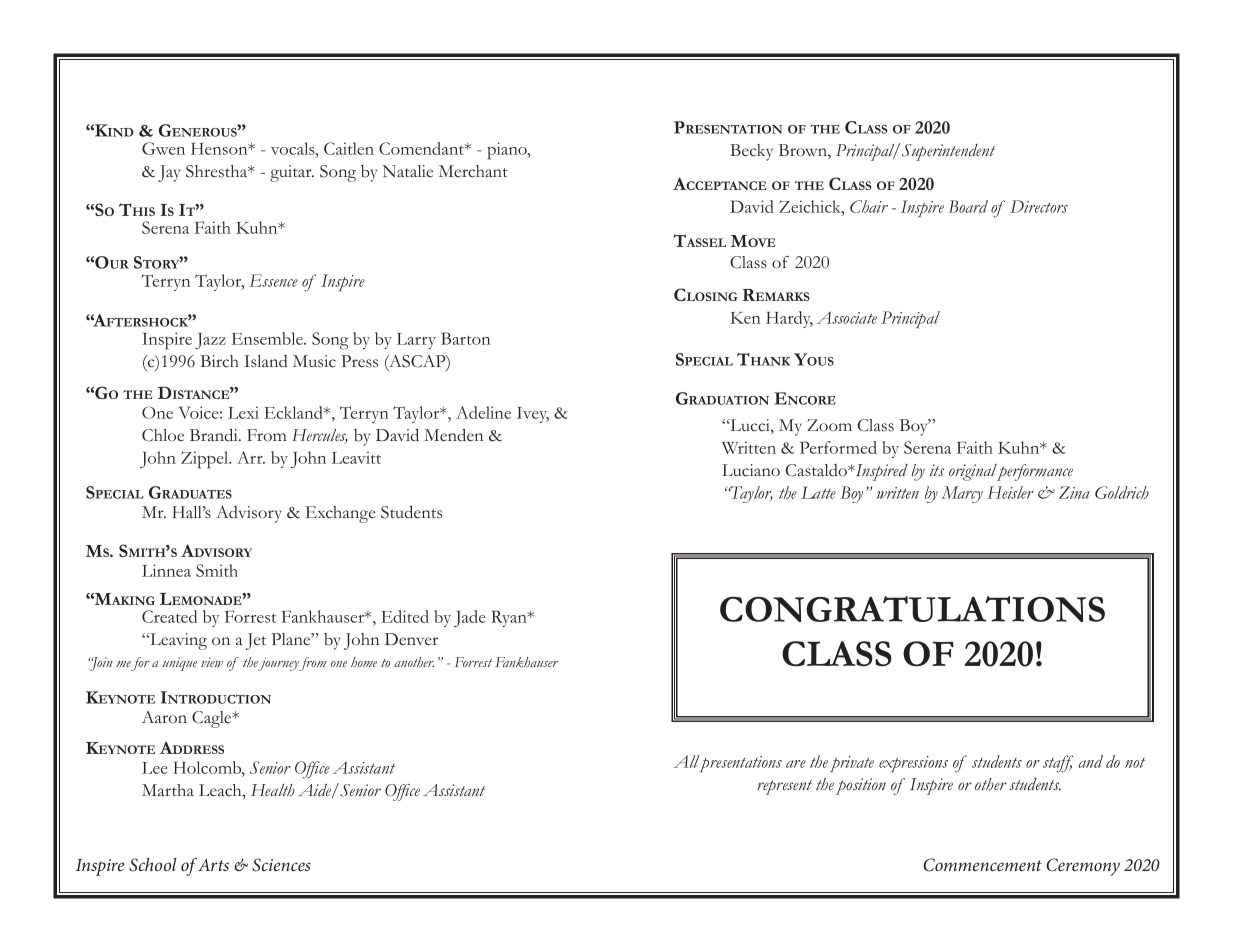 The image size is (1233, 952). Describe the element at coordinates (465, 338) in the document. I see `Barton` at that location.
